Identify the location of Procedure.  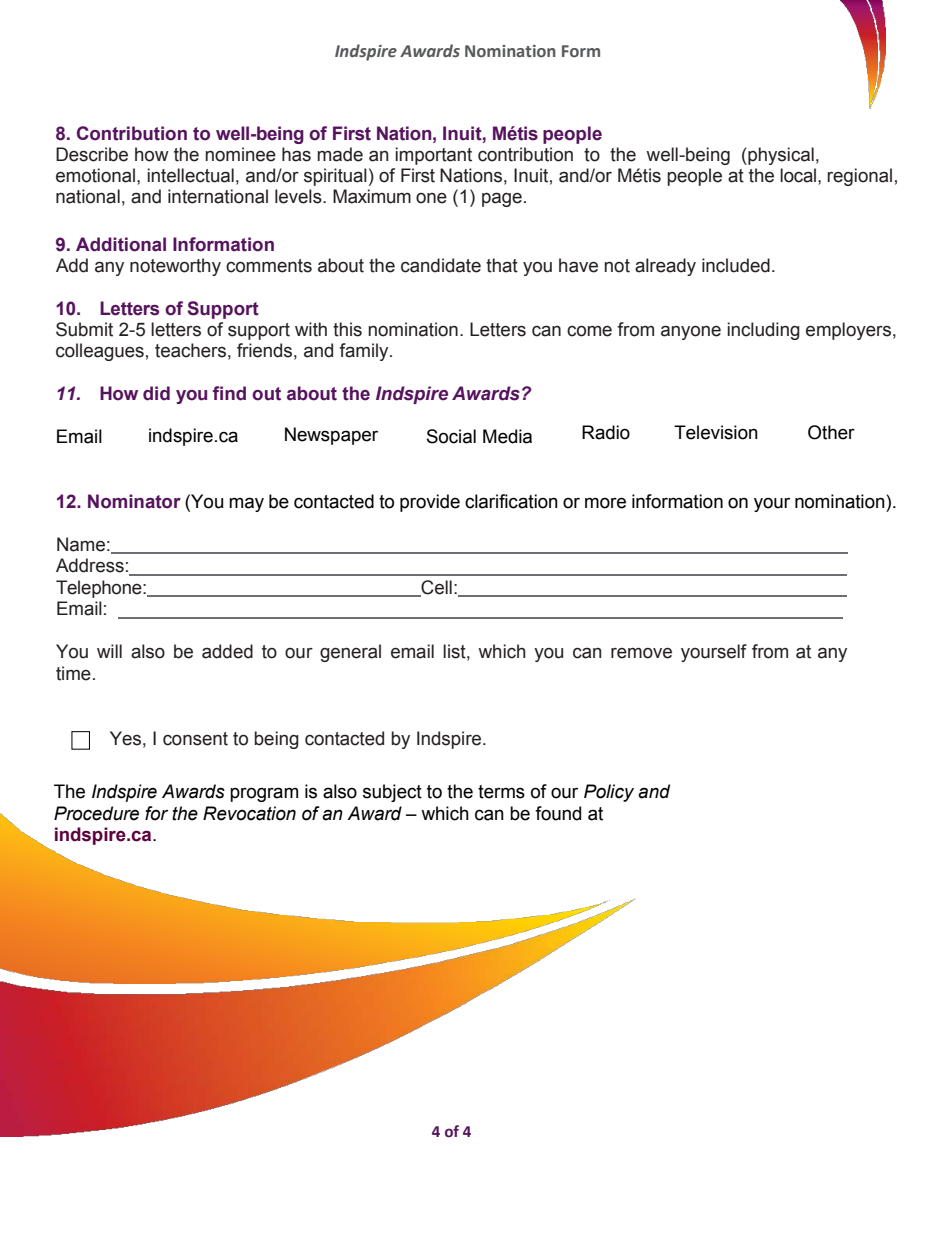
(96, 813).
